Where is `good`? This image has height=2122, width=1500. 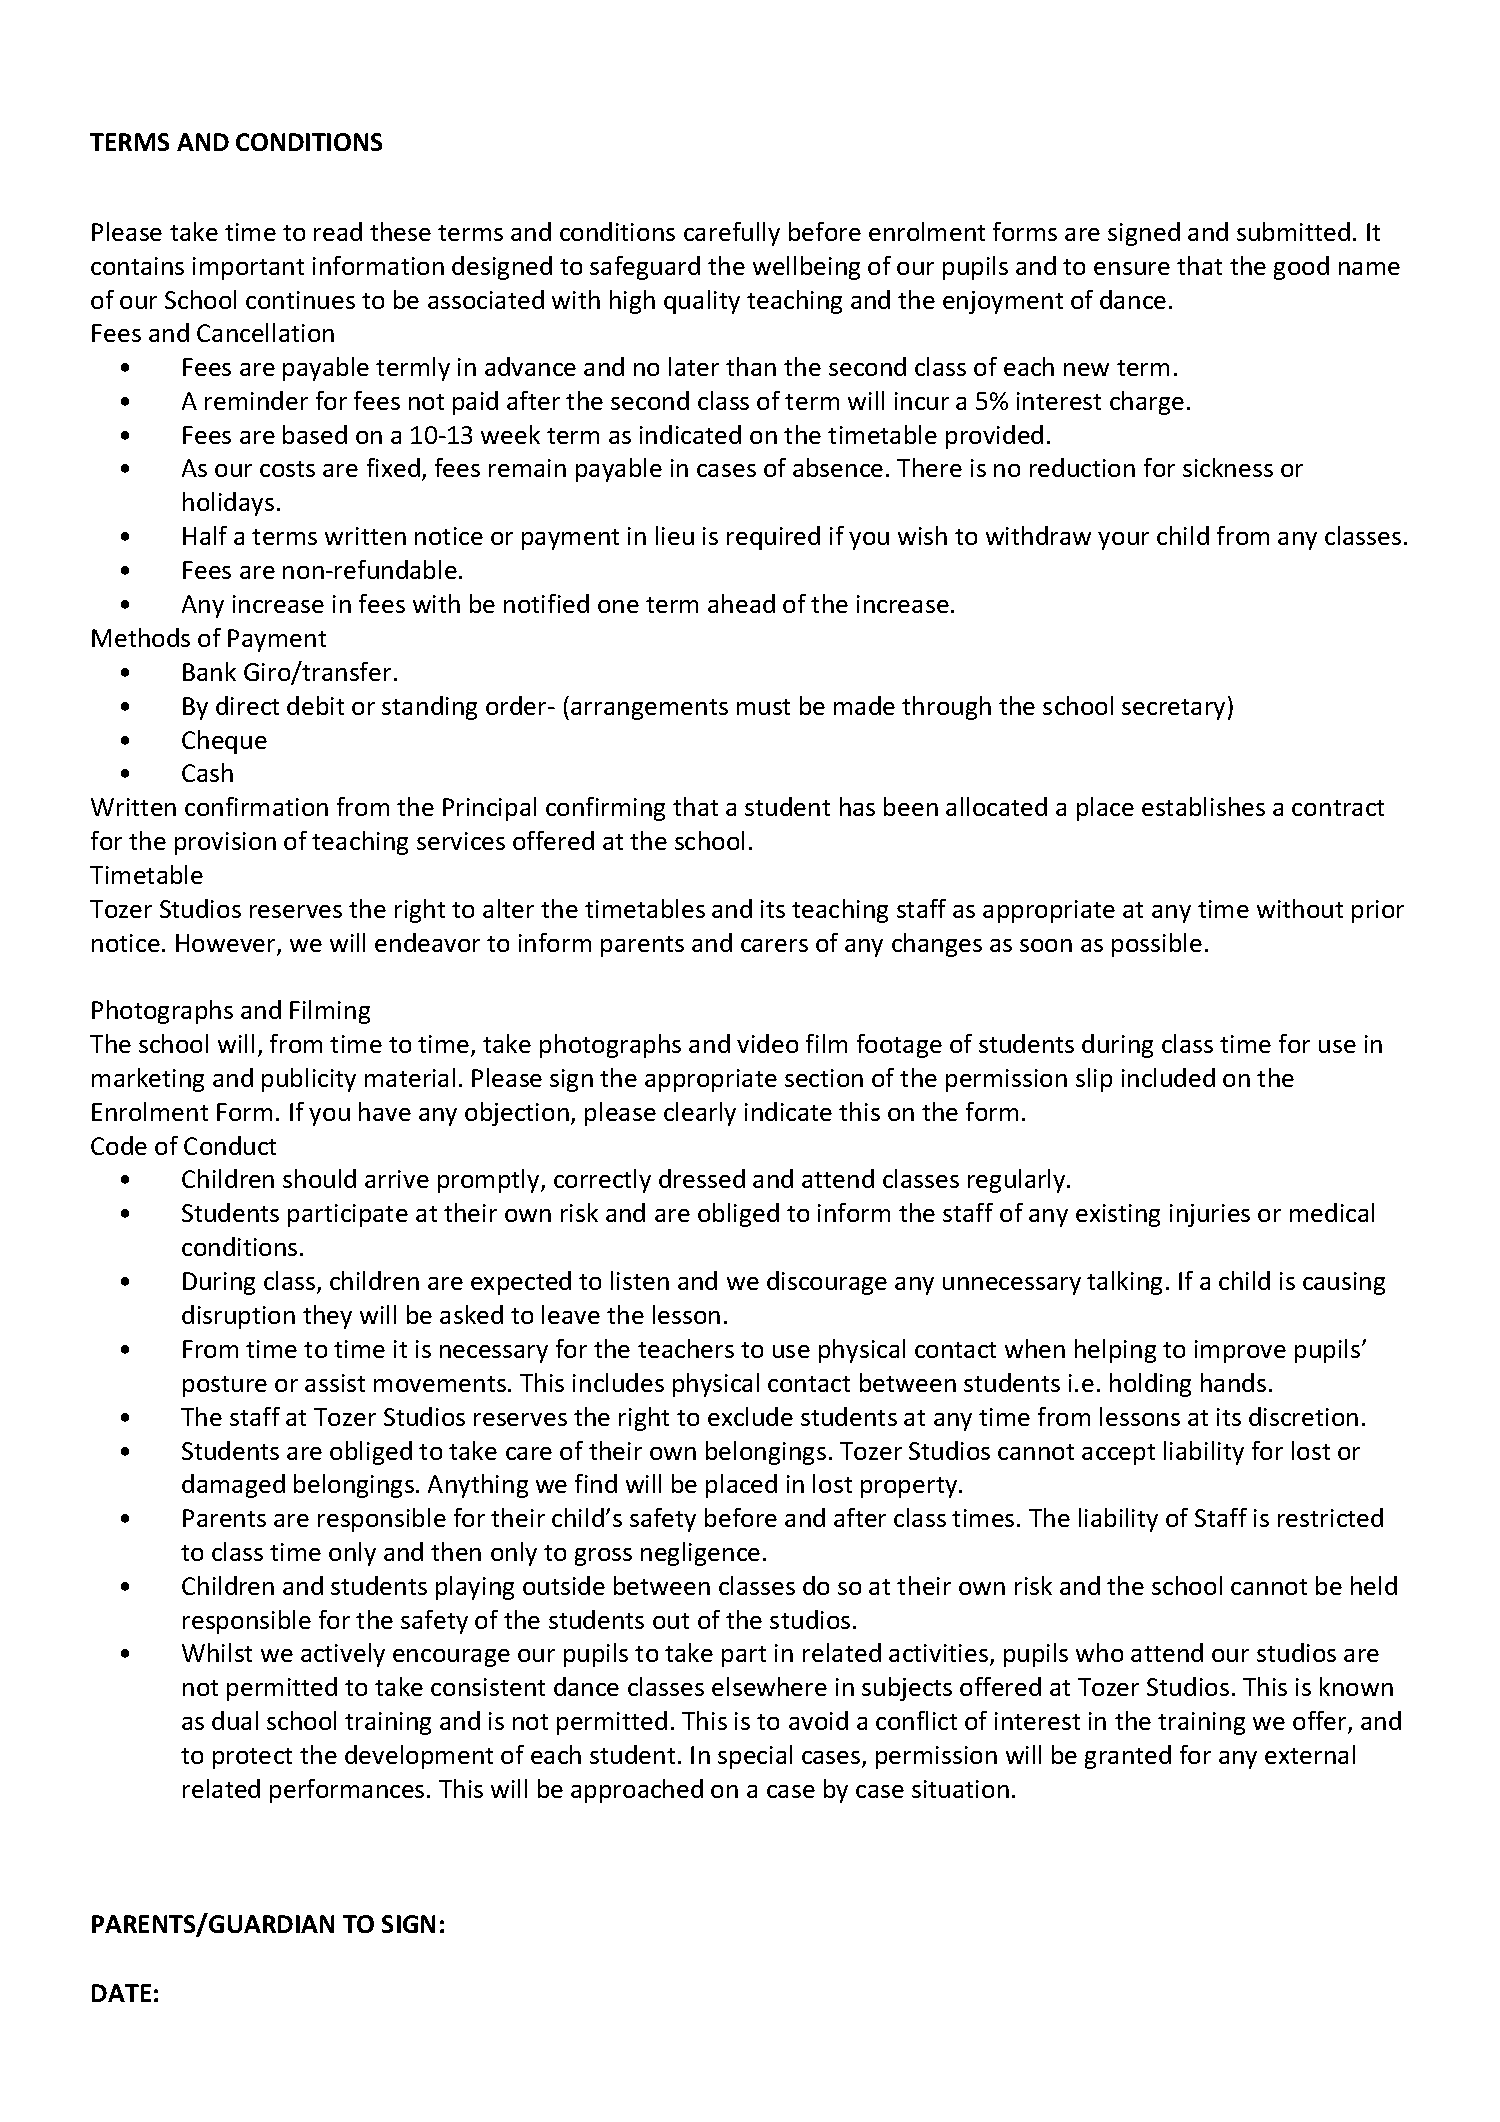
good is located at coordinates (1301, 268).
